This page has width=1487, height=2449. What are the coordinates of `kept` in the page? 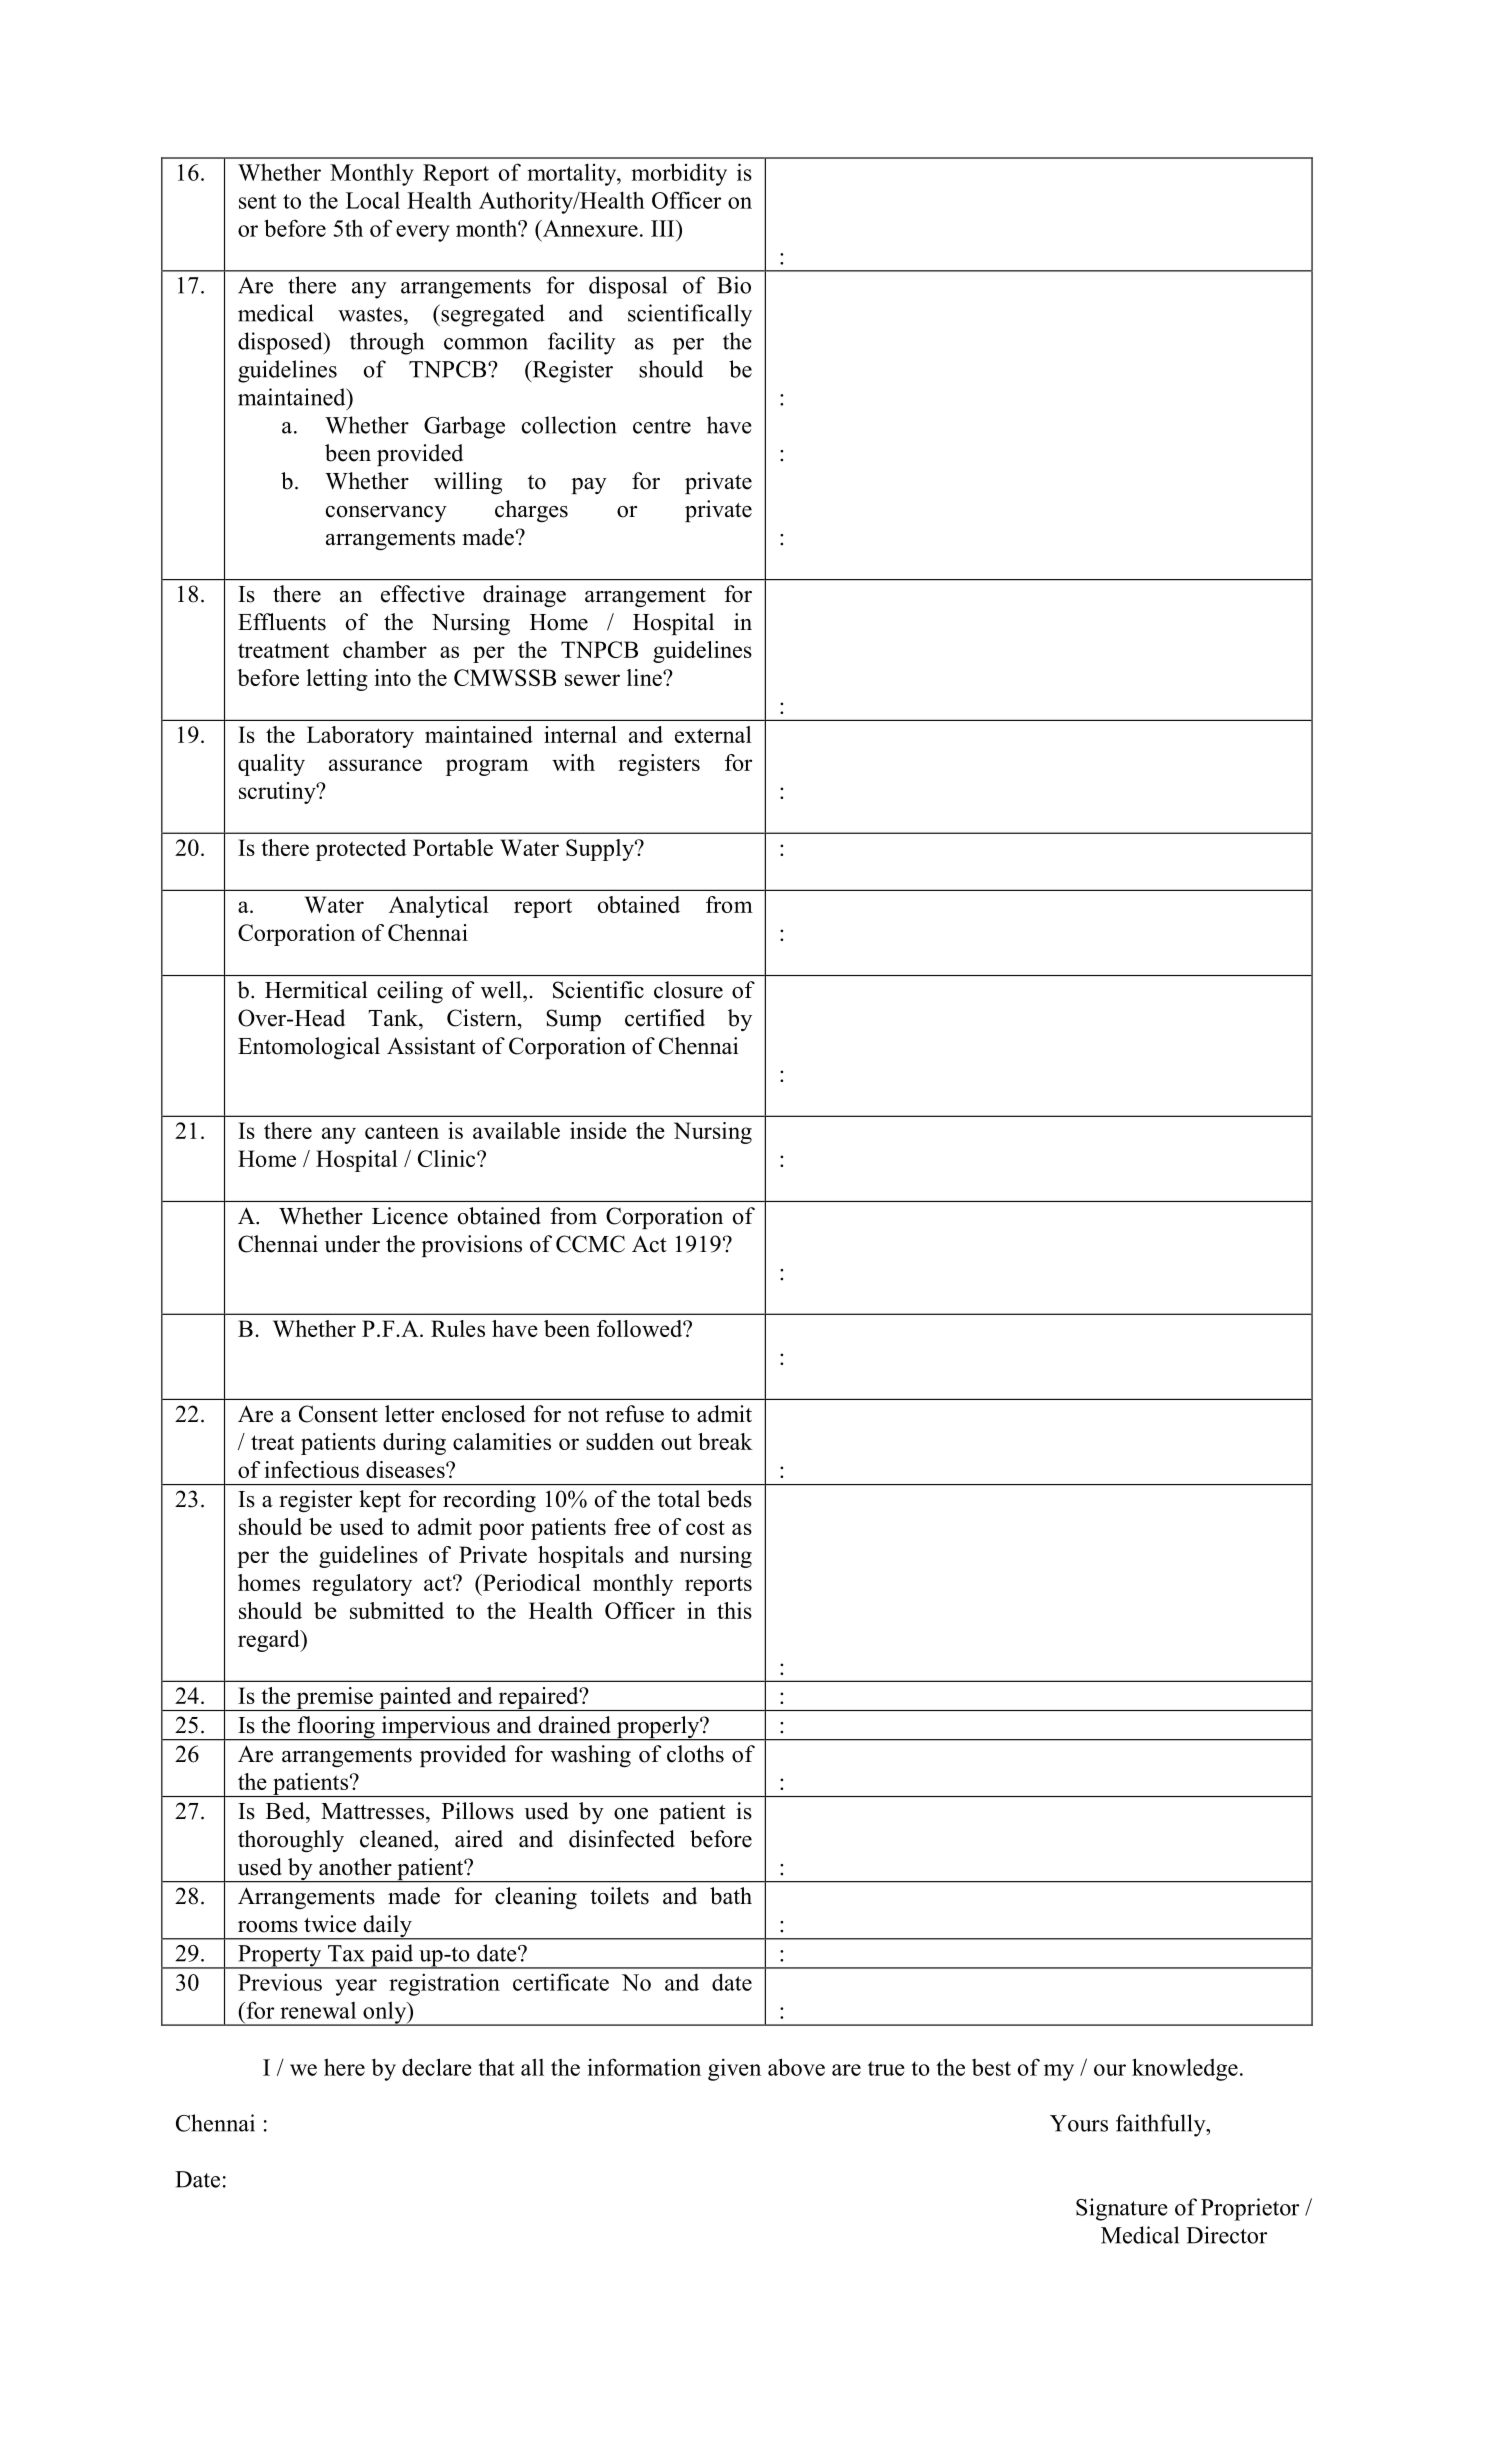 It's located at (380, 1501).
